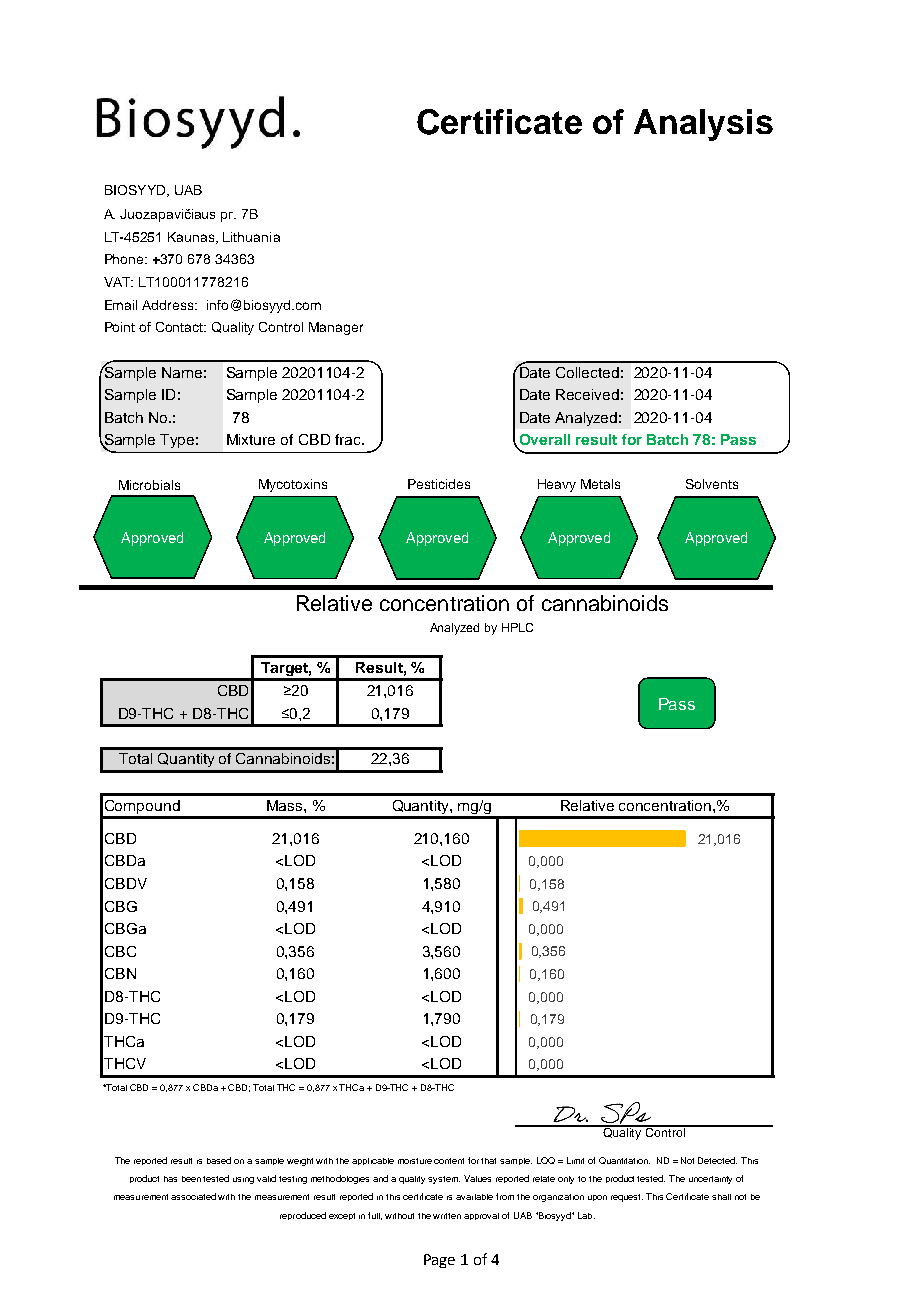  What do you see at coordinates (627, 1198) in the page?
I see `request` at bounding box center [627, 1198].
